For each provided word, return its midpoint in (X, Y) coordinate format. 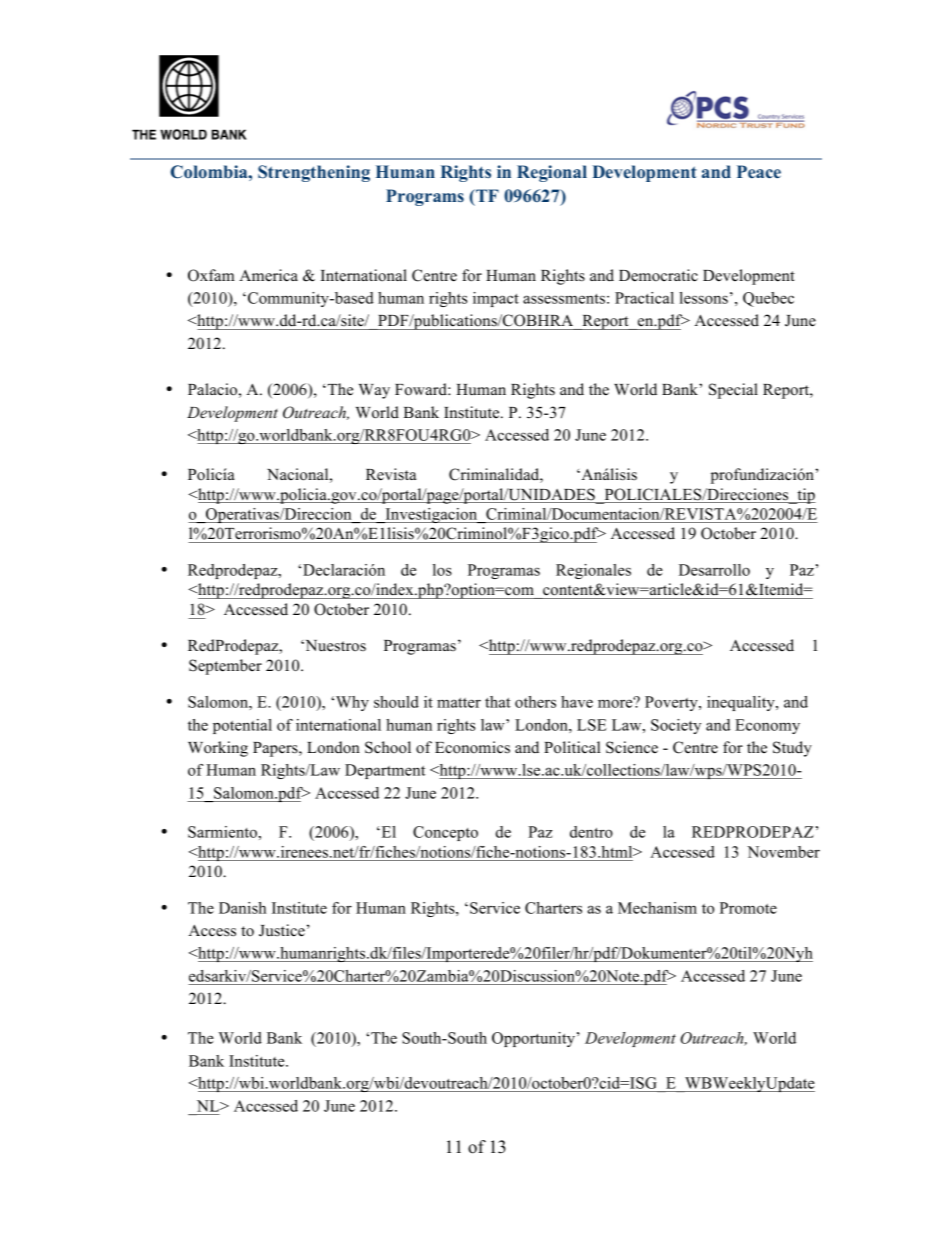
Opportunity (533, 1039)
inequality (742, 703)
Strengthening (314, 173)
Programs (425, 197)
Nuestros (334, 646)
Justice (282, 930)
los (442, 570)
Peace (759, 171)
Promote (748, 908)
